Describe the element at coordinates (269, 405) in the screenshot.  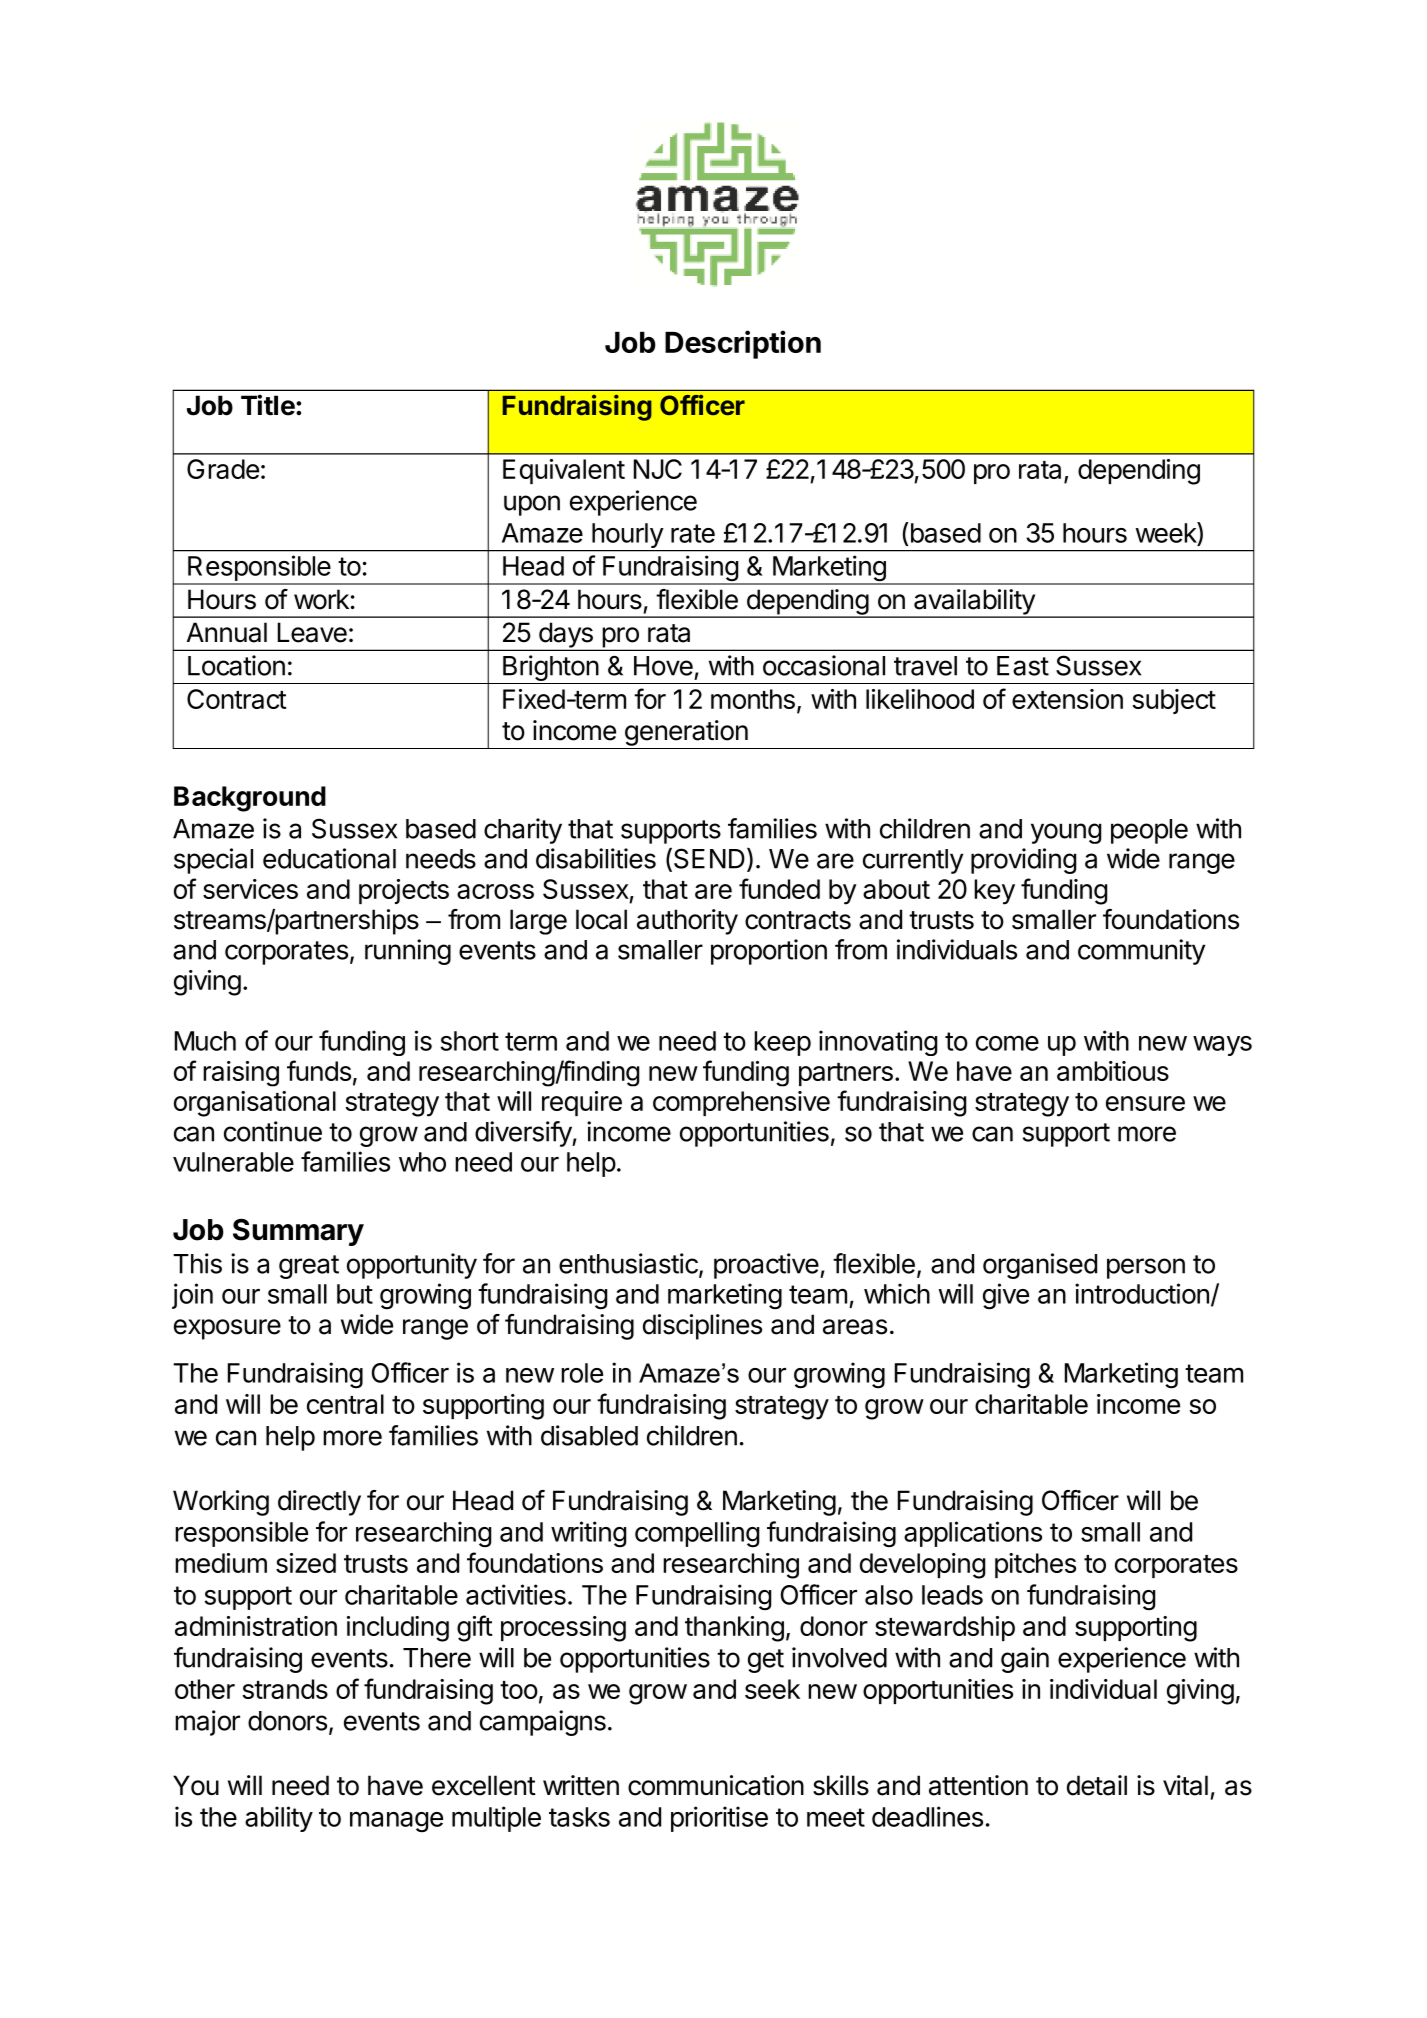
I see `Title` at that location.
